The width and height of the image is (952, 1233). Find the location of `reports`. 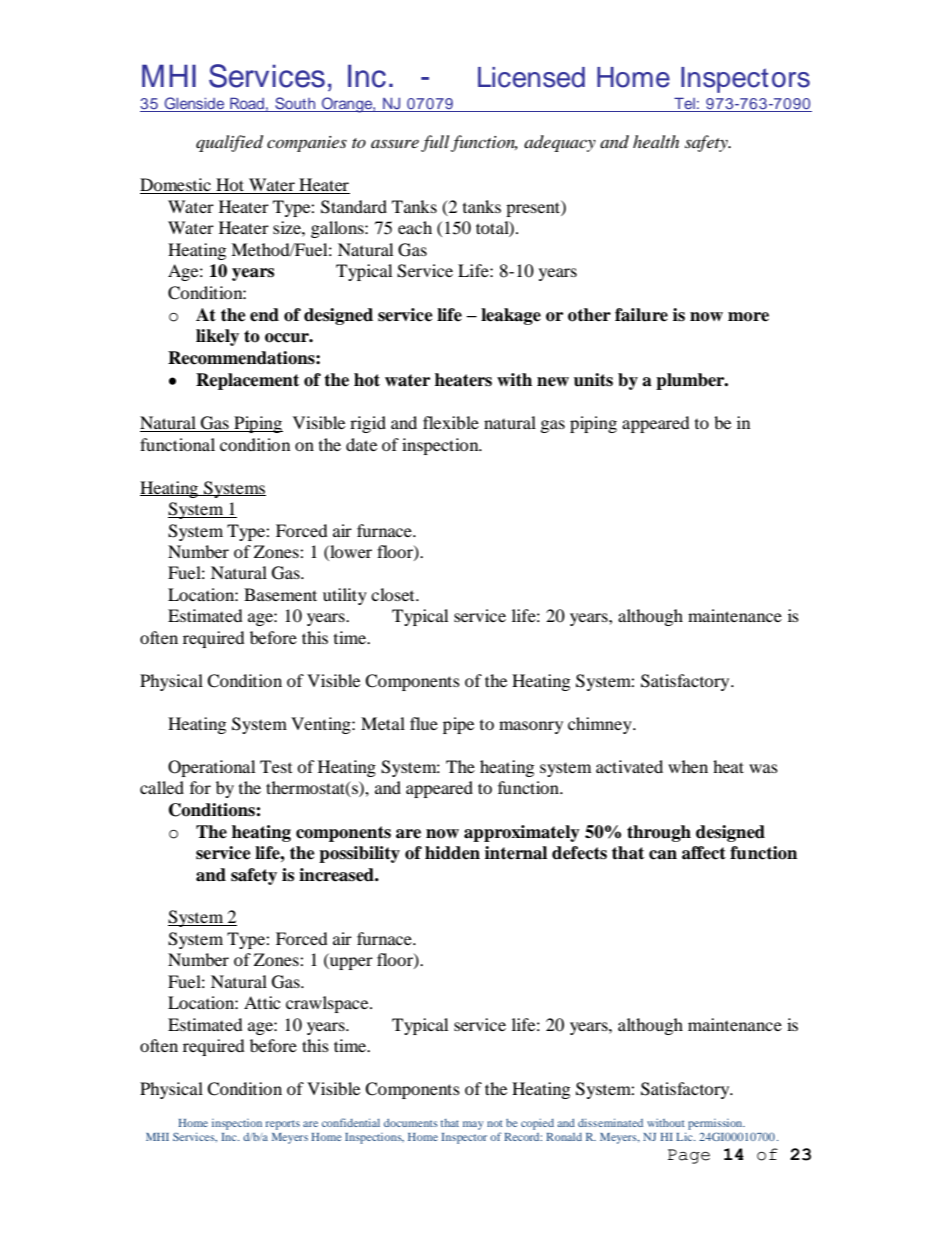

reports is located at coordinates (283, 1125).
